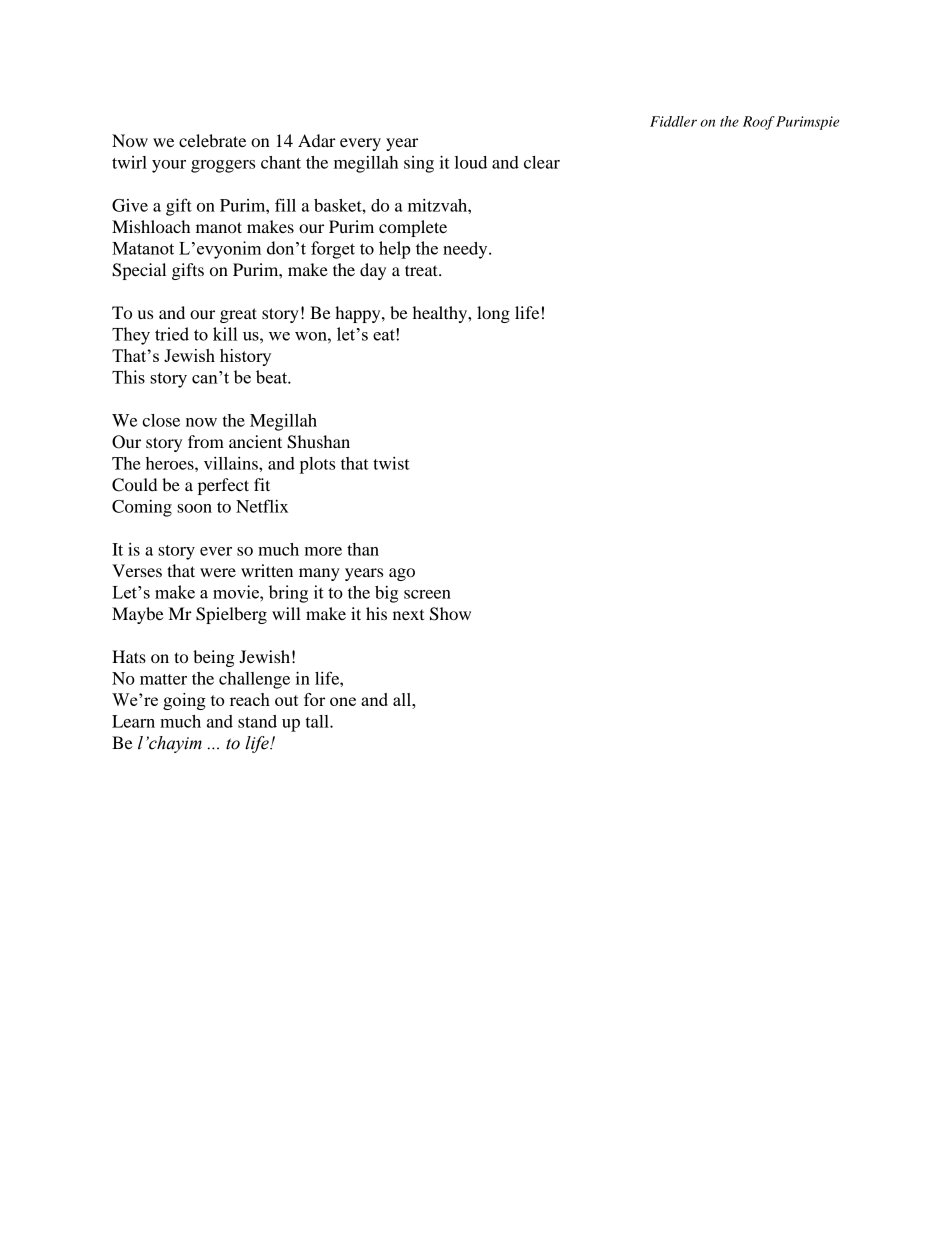 Image resolution: width=952 pixels, height=1233 pixels. What do you see at coordinates (212, 140) in the document?
I see `celebrate` at bounding box center [212, 140].
